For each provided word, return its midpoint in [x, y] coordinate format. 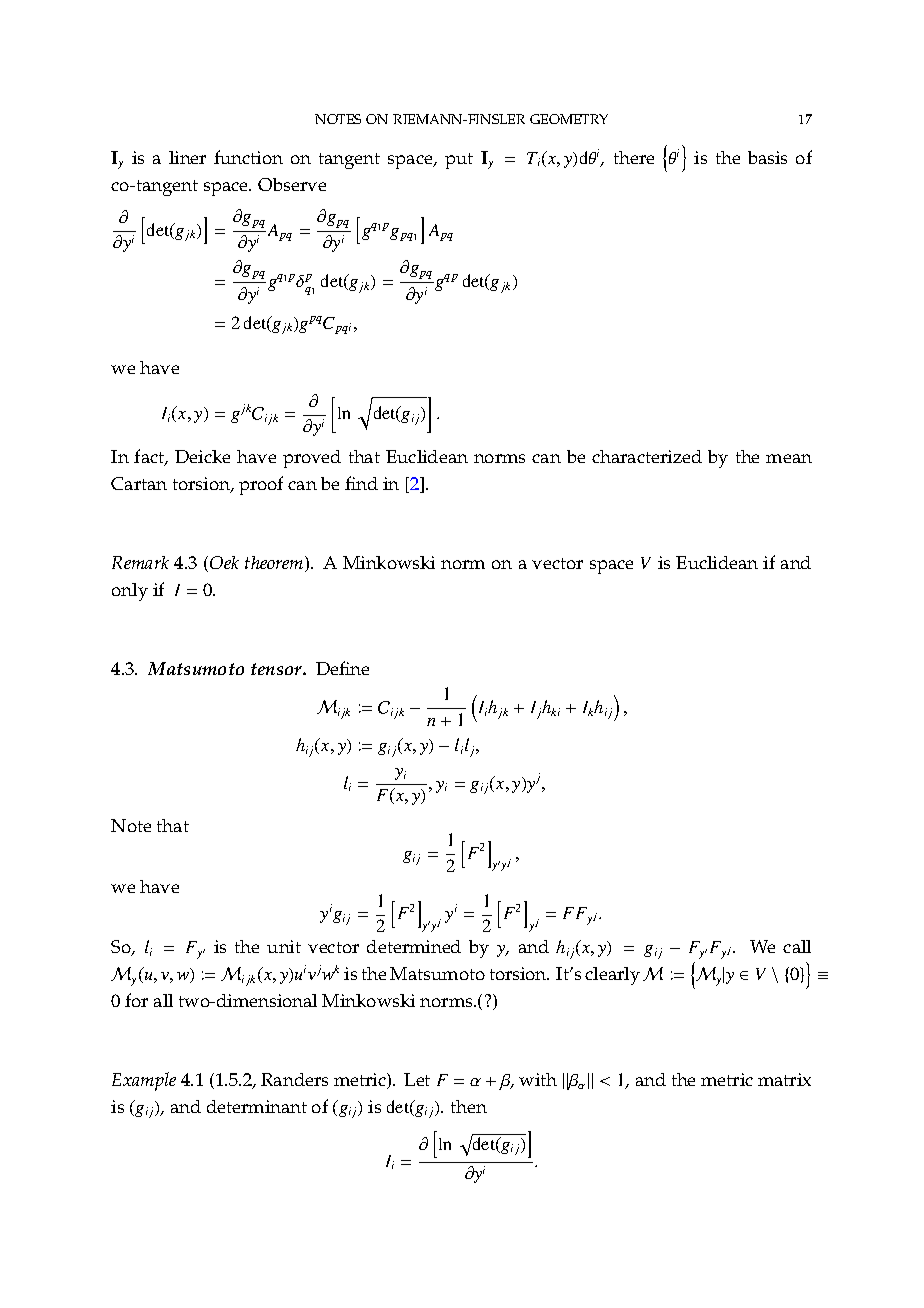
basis [767, 157]
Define [342, 668]
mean [789, 458]
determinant [257, 1106]
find [361, 483]
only [130, 592]
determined [414, 946]
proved [312, 459]
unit [284, 946]
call [797, 946]
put [459, 161]
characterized [647, 456]
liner [187, 157]
